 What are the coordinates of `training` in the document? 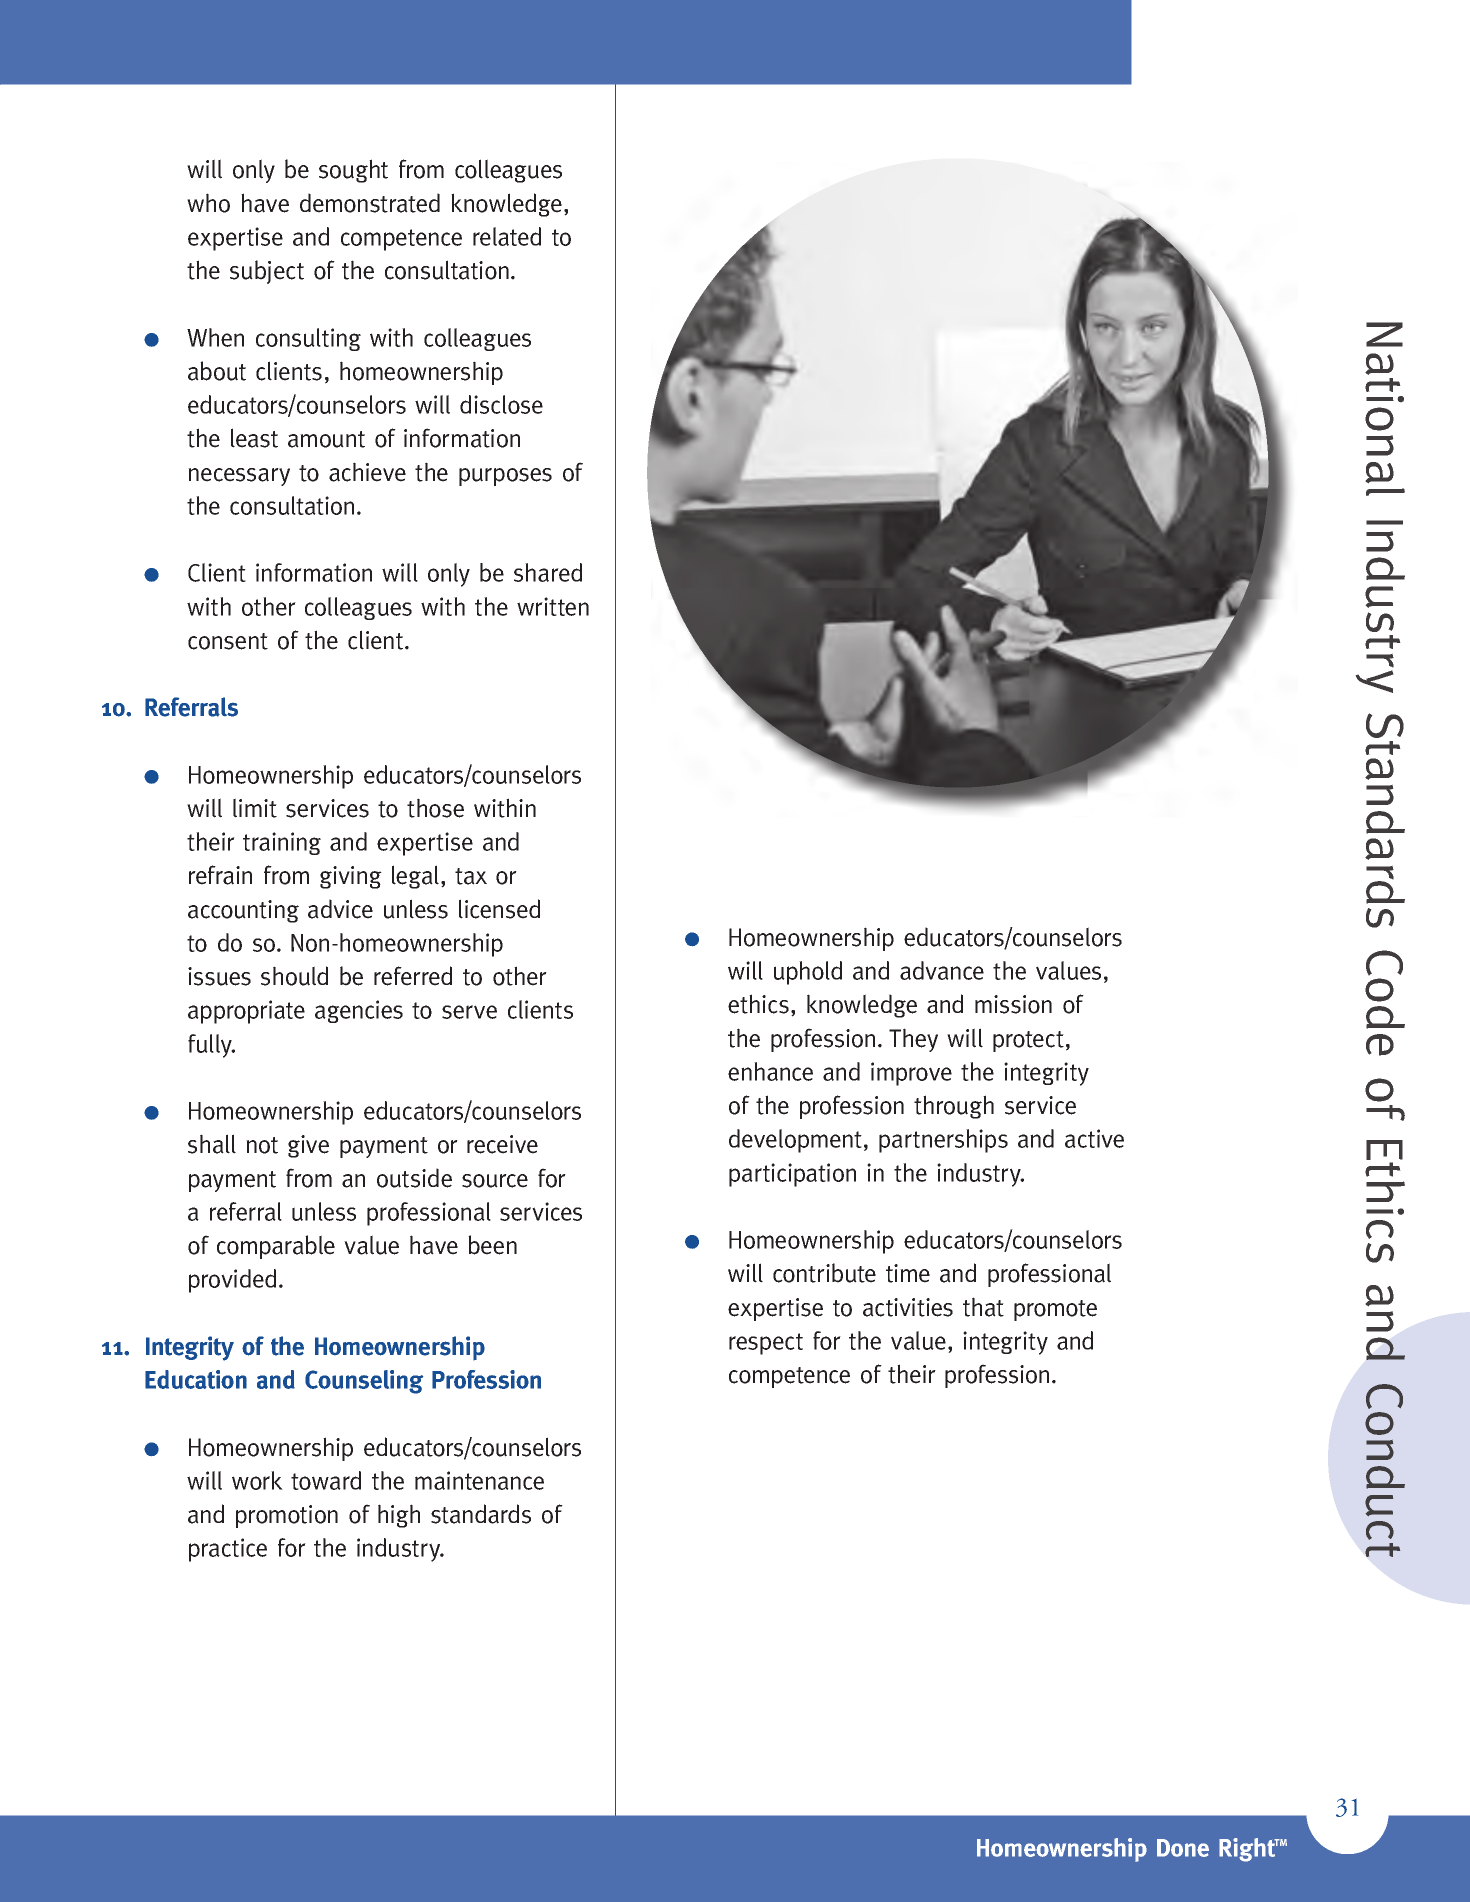 It's located at (282, 843).
